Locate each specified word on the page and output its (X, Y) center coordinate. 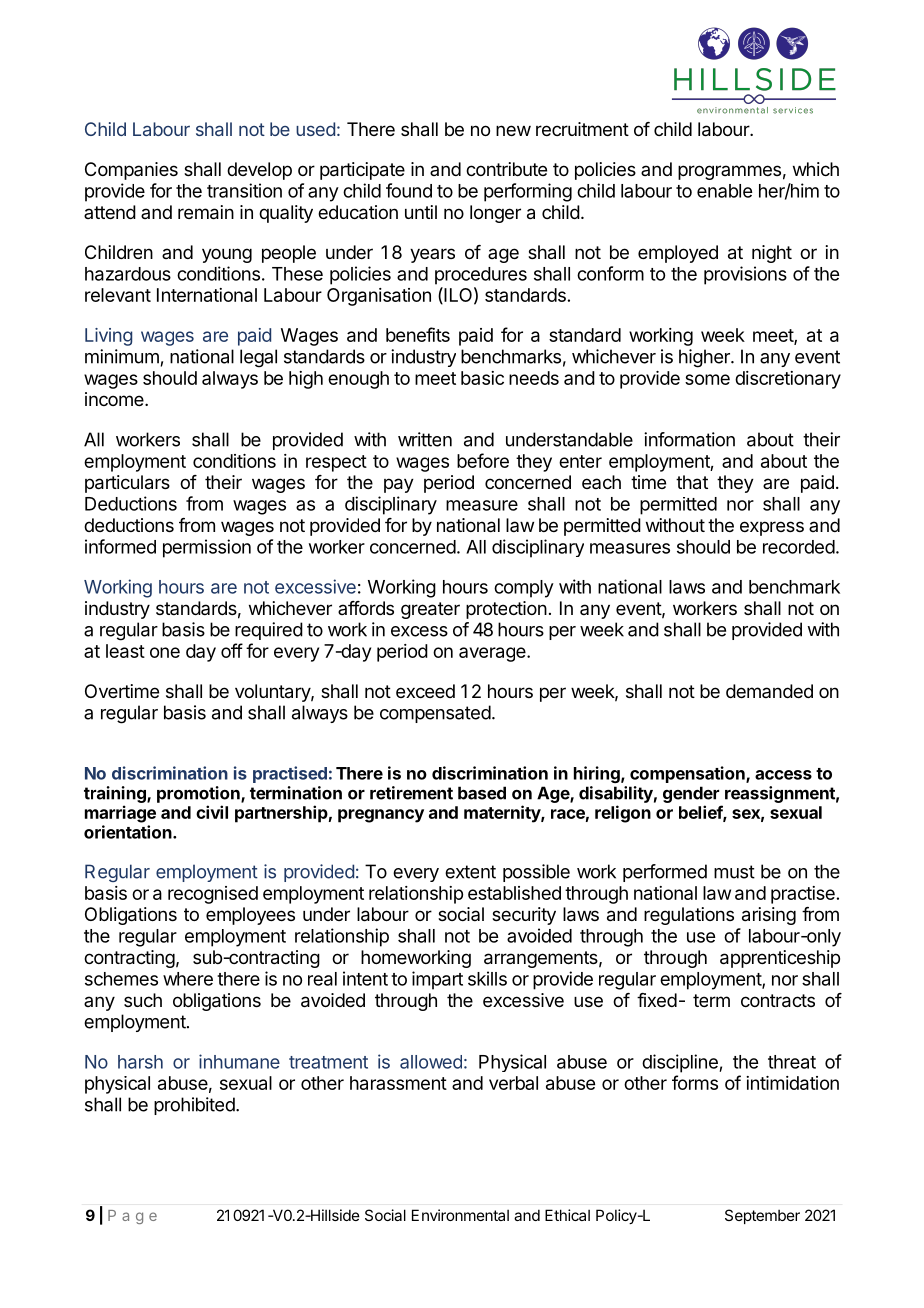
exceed (425, 691)
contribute (506, 169)
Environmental (460, 1215)
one (165, 652)
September (762, 1216)
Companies (131, 171)
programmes (729, 172)
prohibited (194, 1106)
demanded (769, 691)
